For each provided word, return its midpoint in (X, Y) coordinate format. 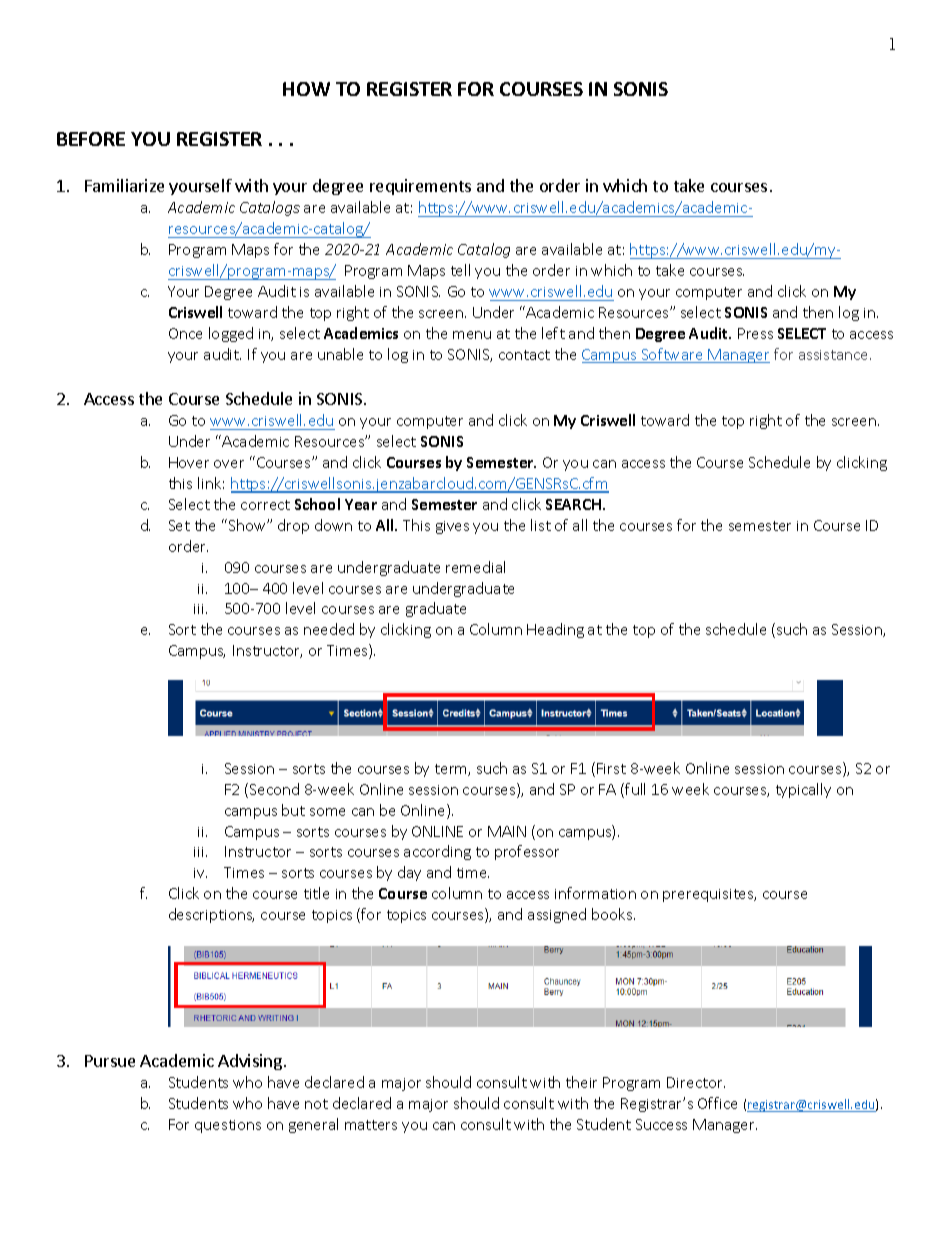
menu (472, 335)
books (613, 914)
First (611, 768)
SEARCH (575, 504)
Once (185, 333)
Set (179, 525)
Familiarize (124, 185)
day (409, 873)
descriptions (211, 915)
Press (755, 333)
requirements (420, 187)
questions (228, 1126)
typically (803, 790)
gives (452, 527)
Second (274, 789)
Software (672, 355)
